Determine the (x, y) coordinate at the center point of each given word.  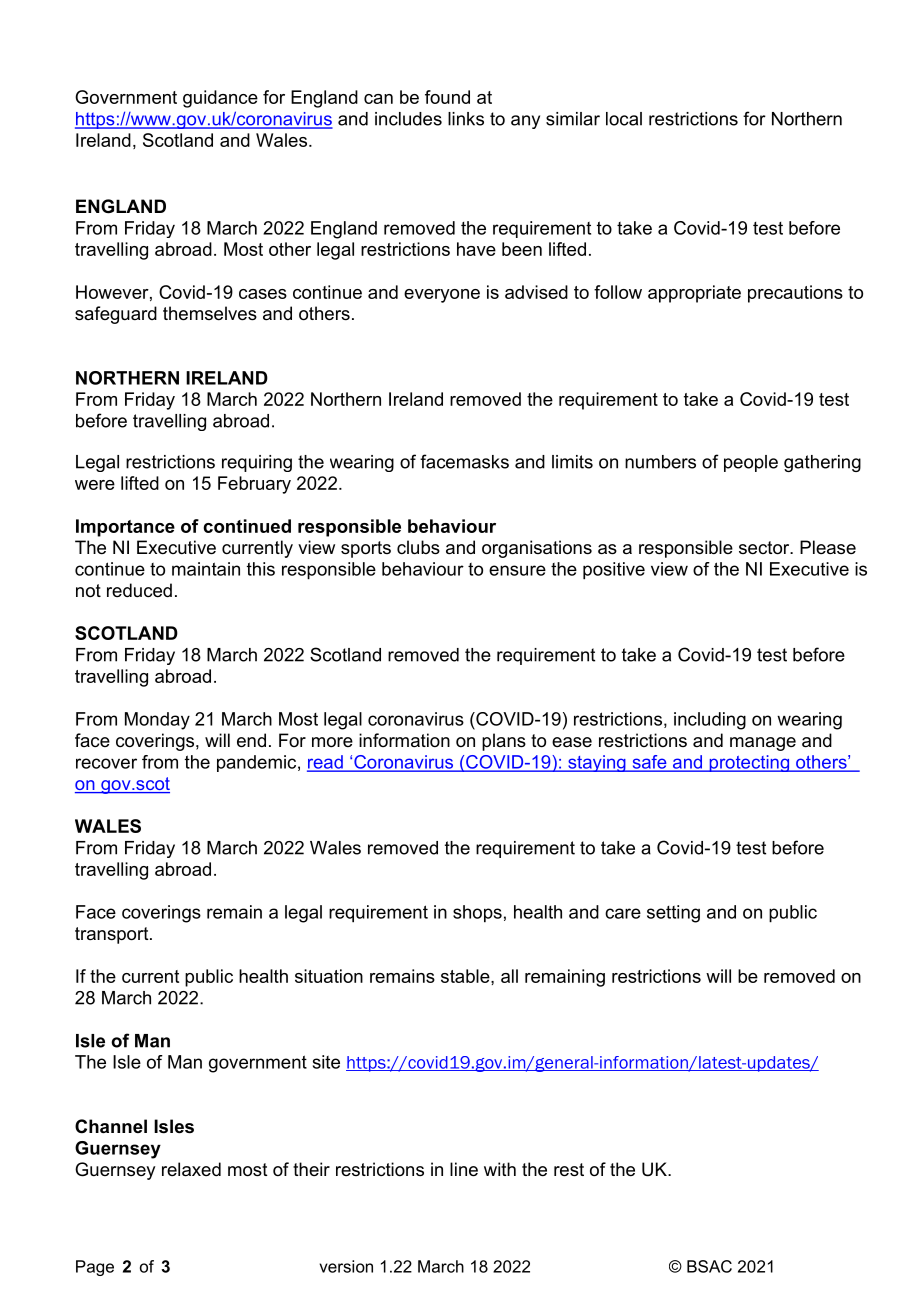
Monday (157, 721)
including (710, 721)
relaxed (191, 1169)
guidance (220, 99)
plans (504, 742)
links (466, 119)
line (464, 1169)
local (624, 119)
